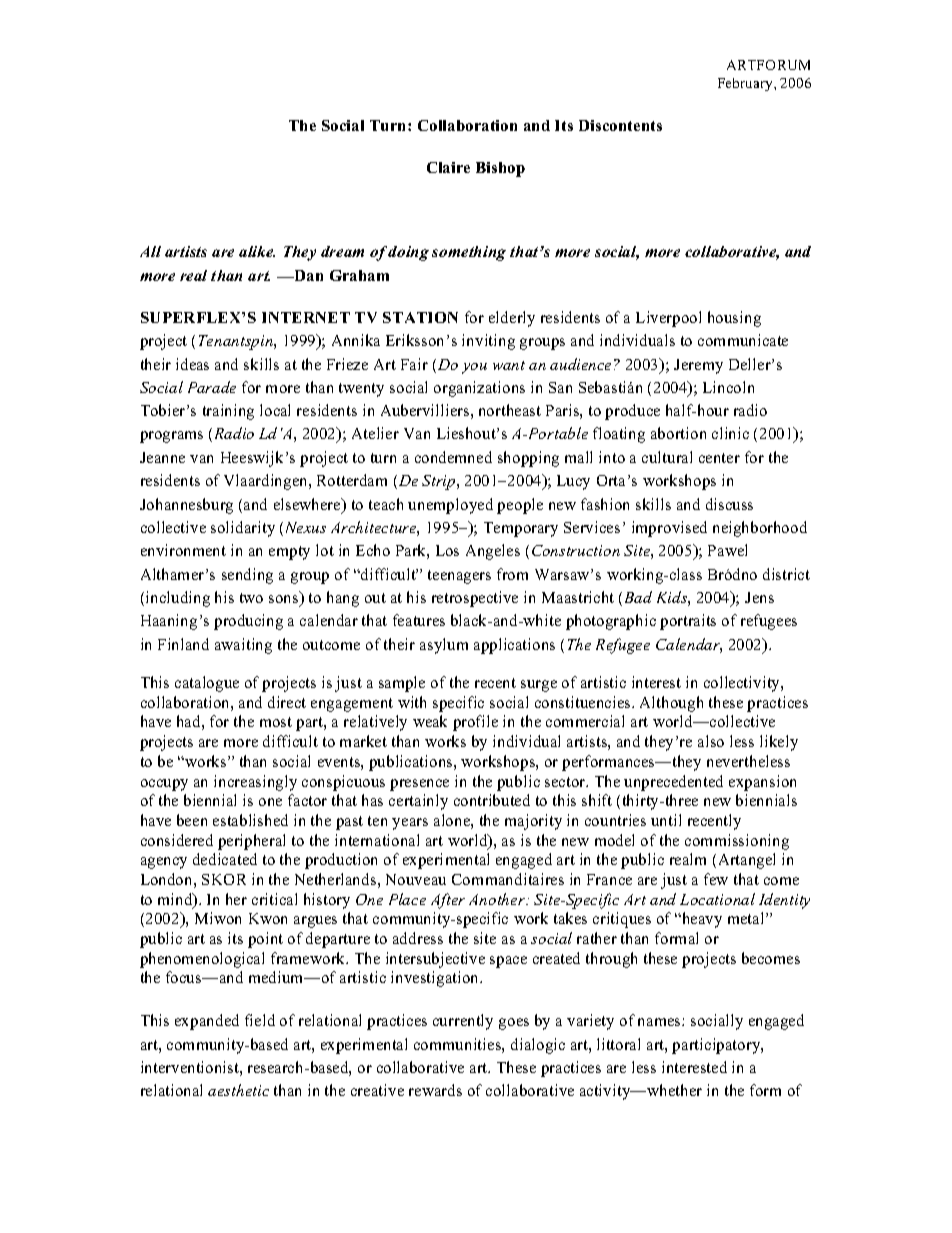 Image resolution: width=952 pixels, height=1233 pixels. I want to click on Claire, so click(448, 167).
